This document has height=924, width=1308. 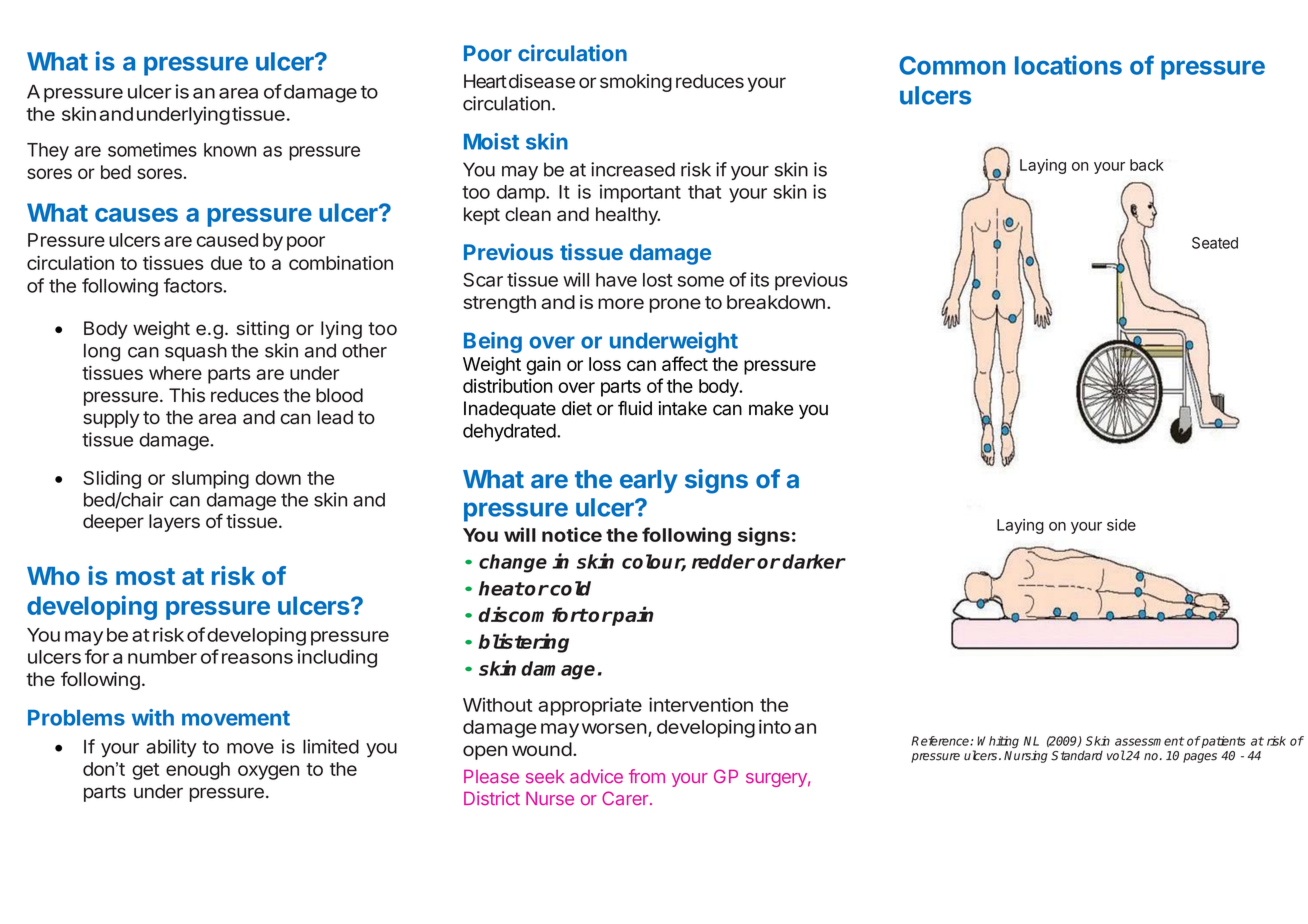 I want to click on side, so click(x=1121, y=525).
